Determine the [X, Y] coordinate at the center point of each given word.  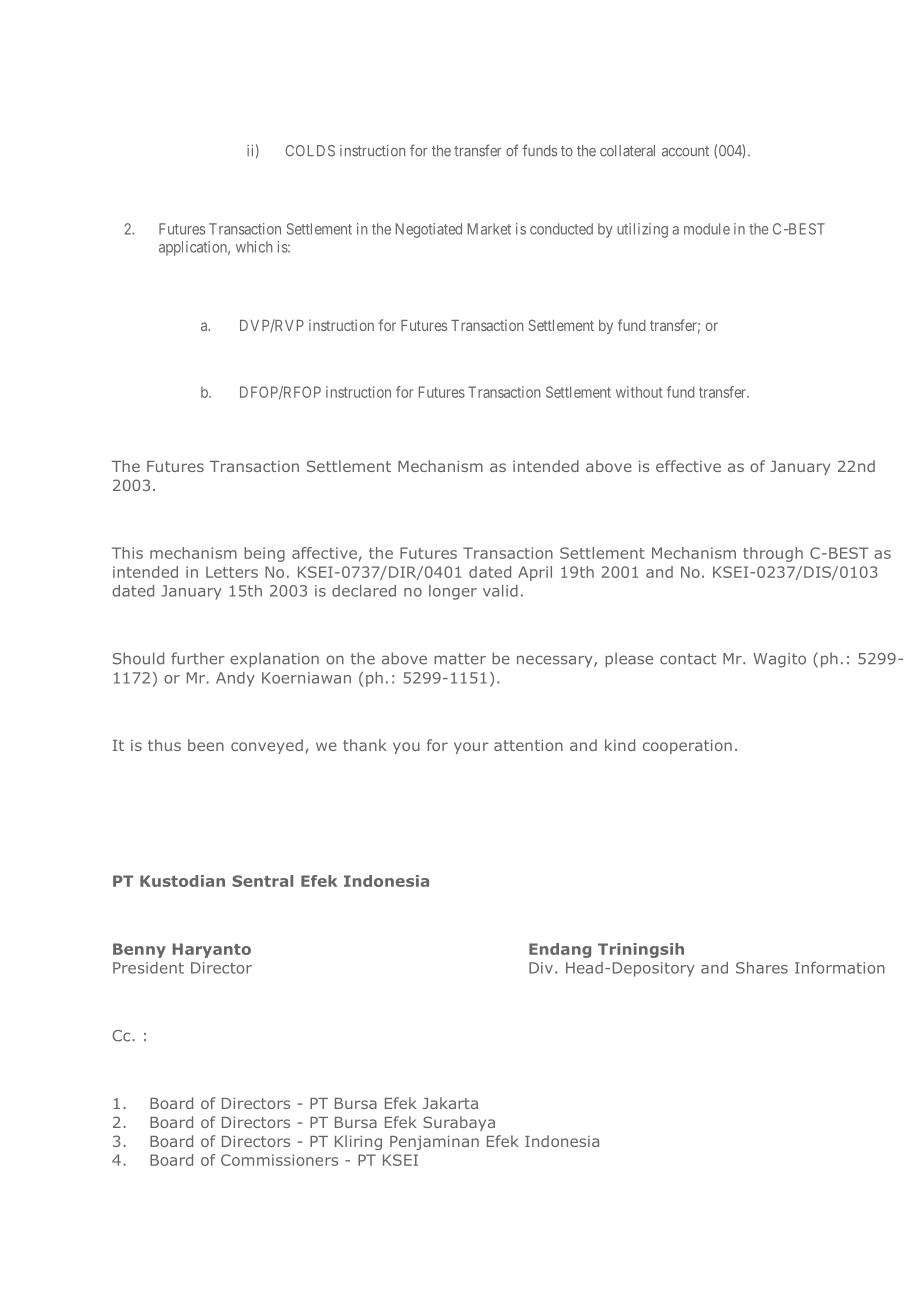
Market [489, 229]
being [264, 554]
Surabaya [459, 1123]
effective [688, 466]
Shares [762, 968]
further [198, 658]
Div [541, 968]
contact [688, 659]
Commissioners [279, 1160]
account [685, 151]
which [254, 247]
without [639, 392]
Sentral [262, 881]
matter [460, 659]
